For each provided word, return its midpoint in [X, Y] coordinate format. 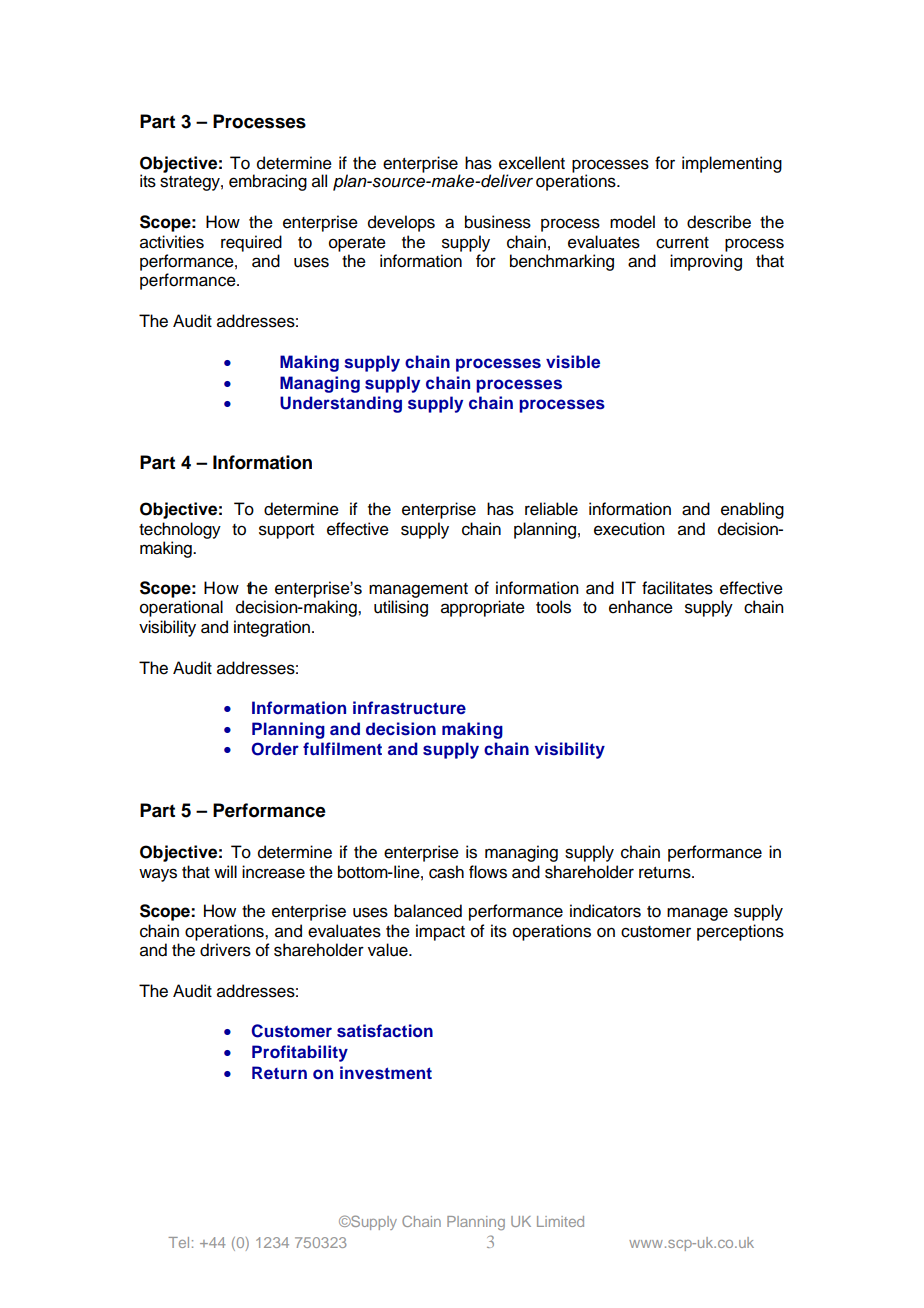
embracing [268, 182]
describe [719, 222]
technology [180, 530]
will [225, 871]
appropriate [483, 608]
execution [629, 529]
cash [446, 872]
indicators [605, 911]
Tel [178, 1242]
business [498, 222]
